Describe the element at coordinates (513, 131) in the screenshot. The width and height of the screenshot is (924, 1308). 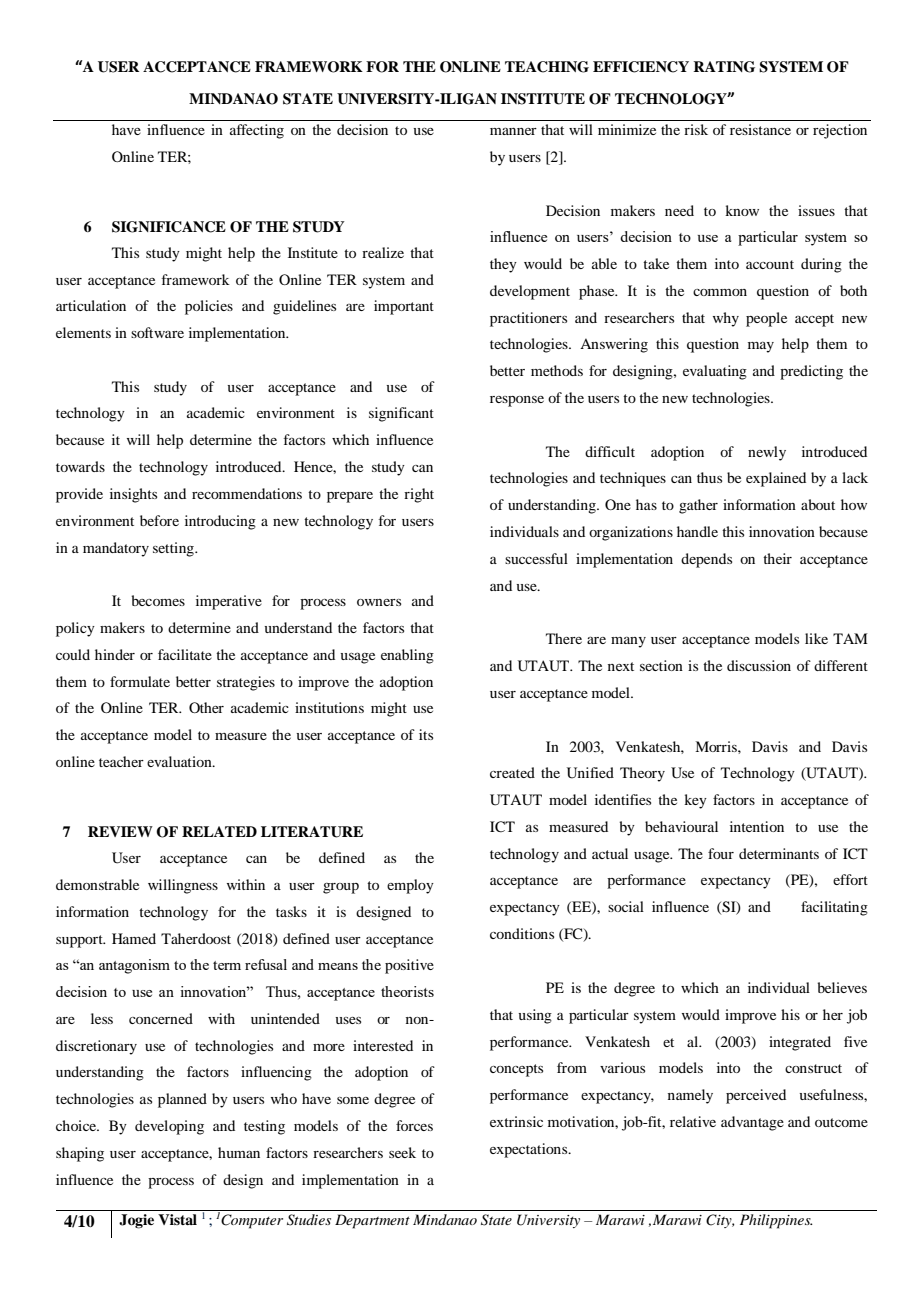
I see `manner` at that location.
